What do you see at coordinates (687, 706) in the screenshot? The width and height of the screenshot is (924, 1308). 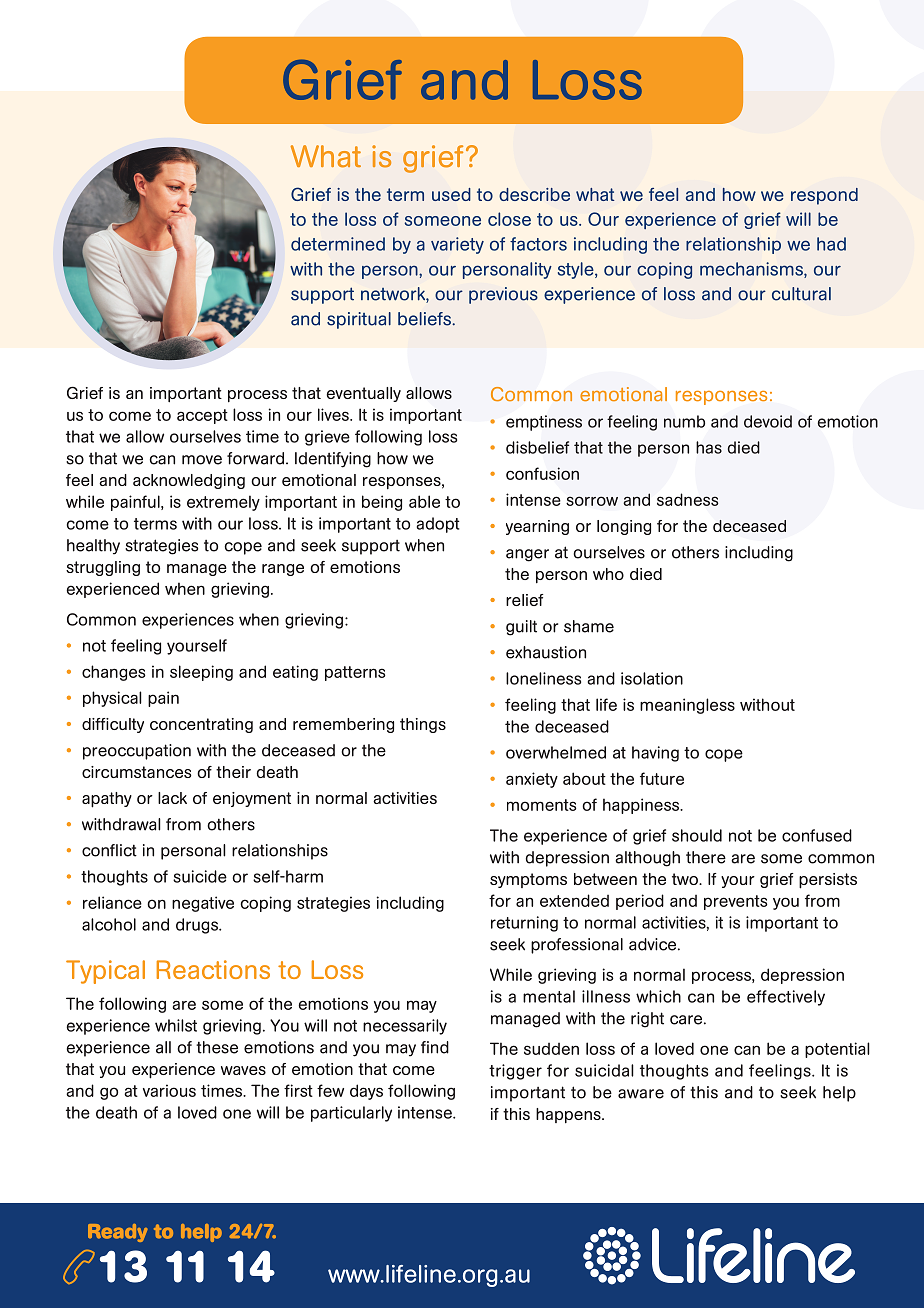 I see `meaningless` at bounding box center [687, 706].
